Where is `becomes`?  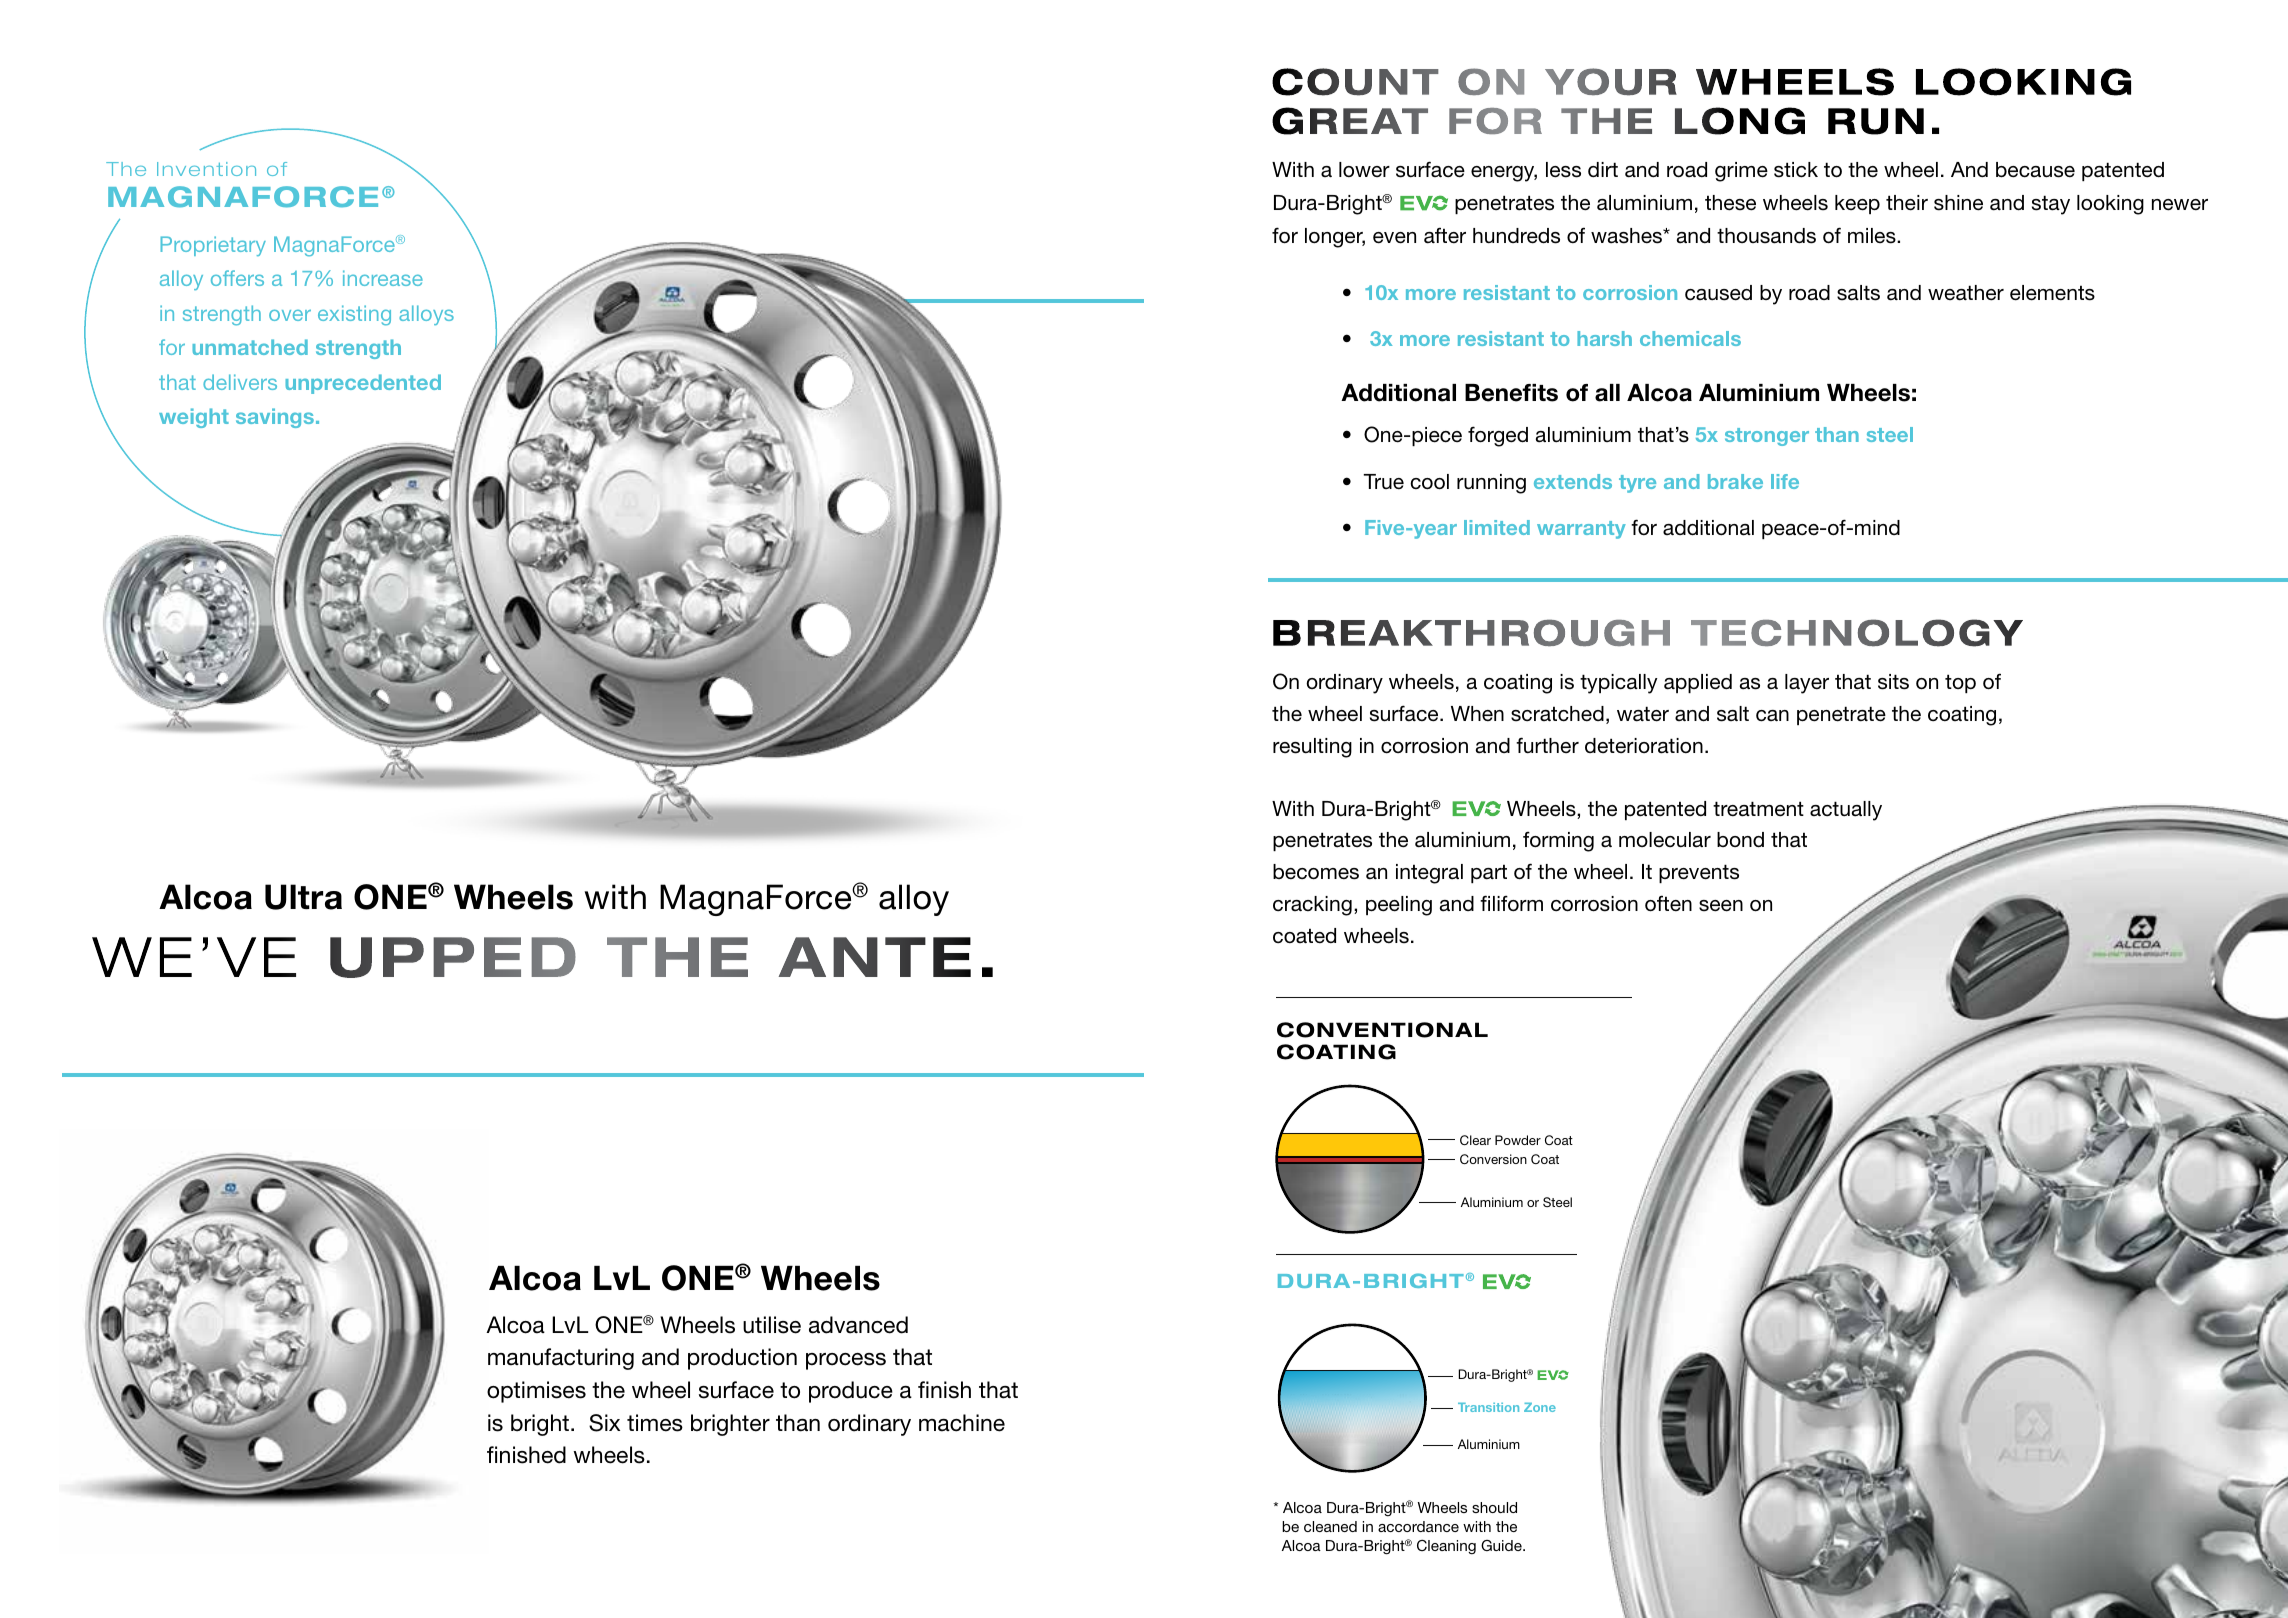
becomes is located at coordinates (1316, 872).
